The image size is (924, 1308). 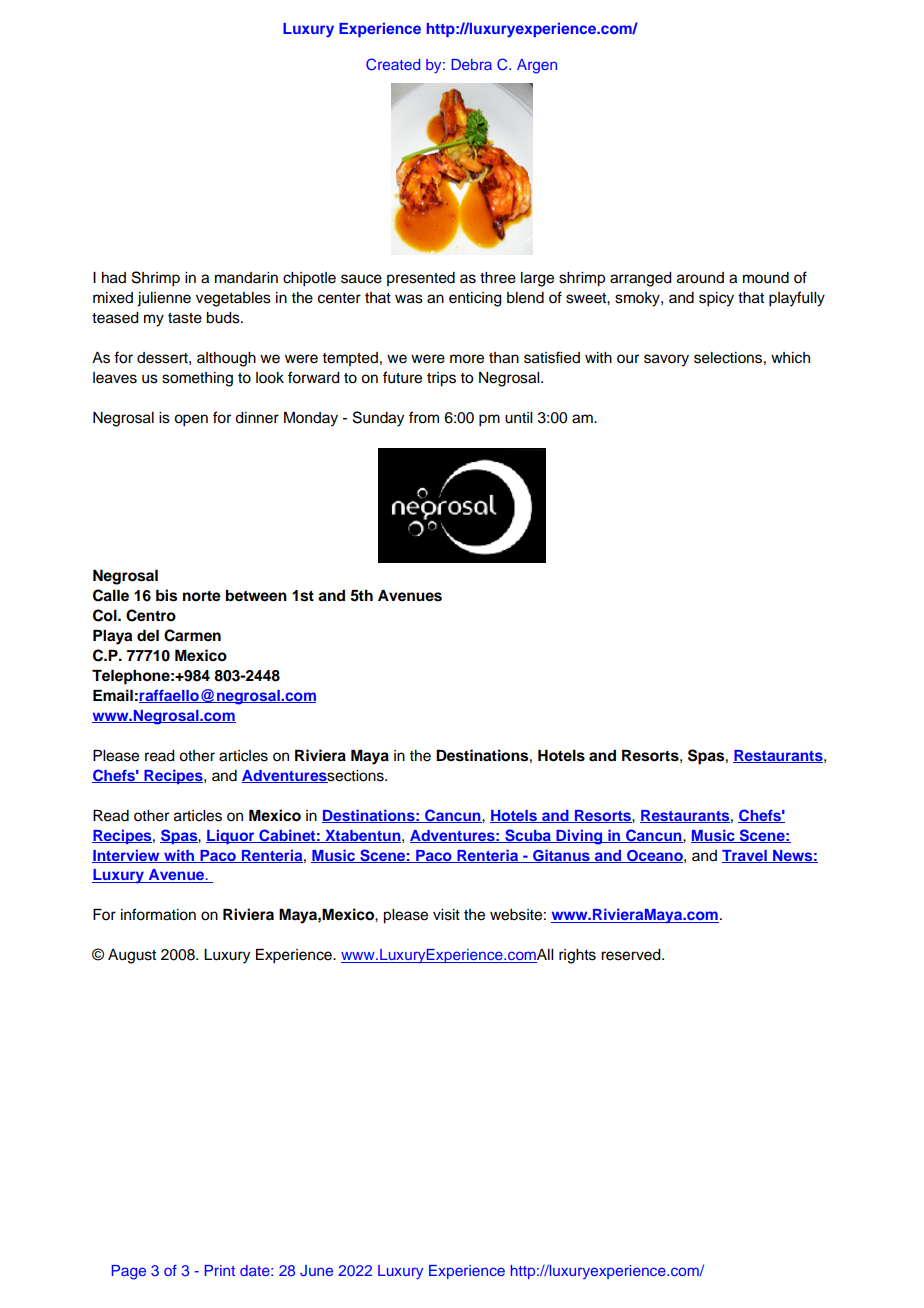 What do you see at coordinates (528, 836) in the screenshot?
I see `Scuba` at bounding box center [528, 836].
